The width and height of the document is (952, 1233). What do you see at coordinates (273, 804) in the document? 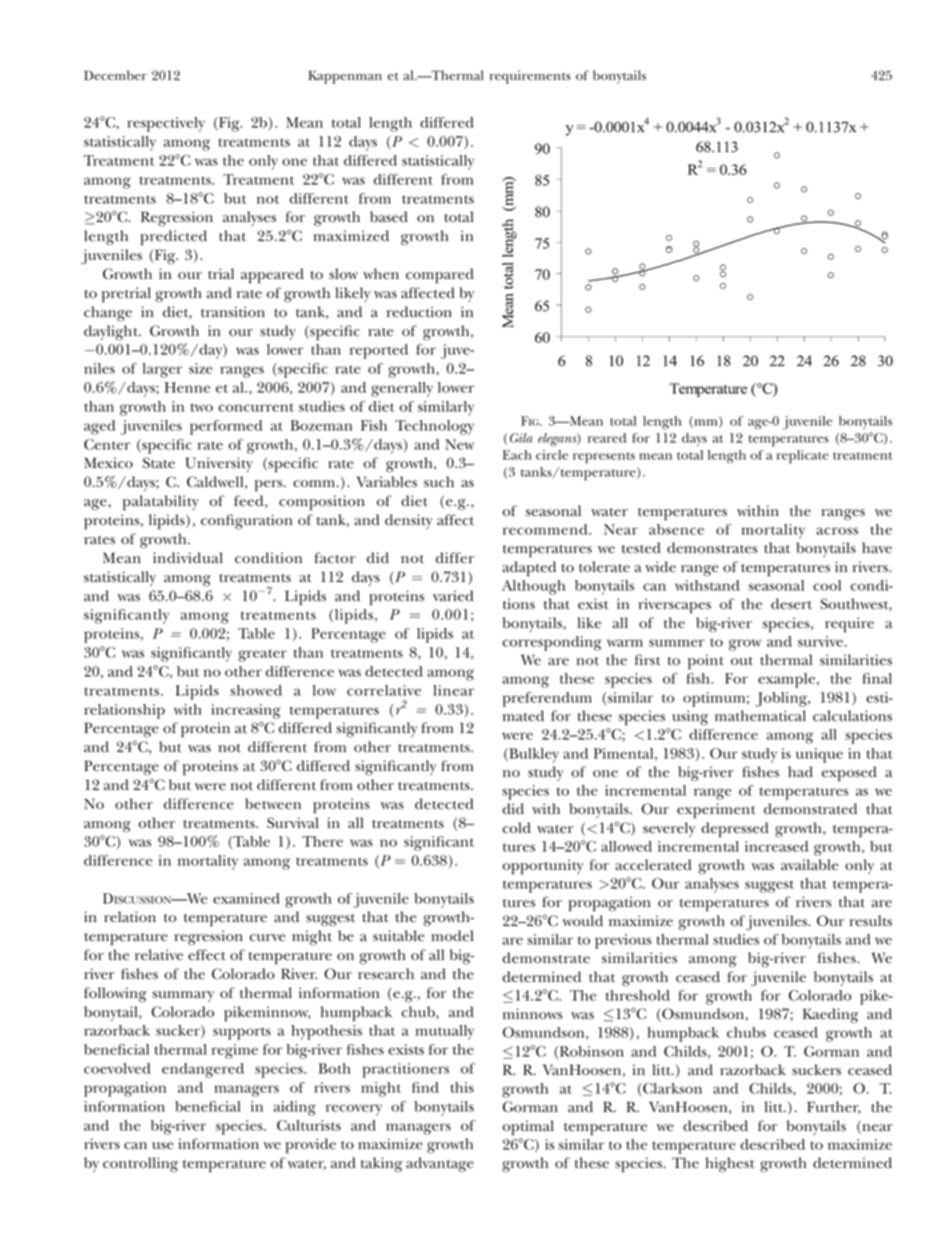
I see `between` at bounding box center [273, 804].
